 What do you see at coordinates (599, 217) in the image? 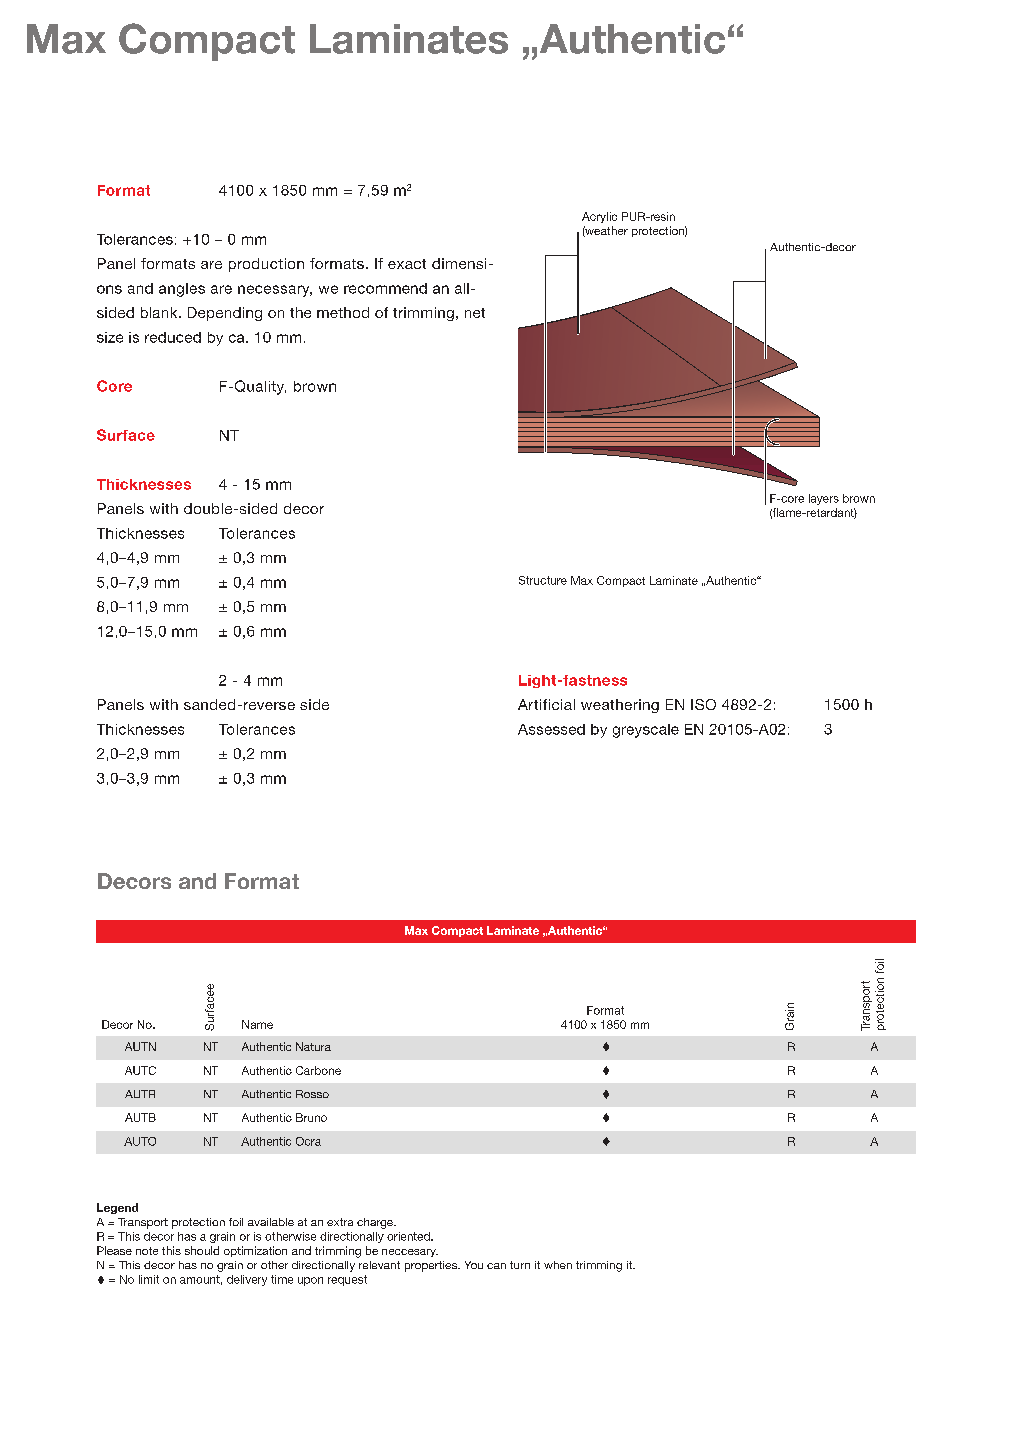
I see `Acrylic` at bounding box center [599, 217].
